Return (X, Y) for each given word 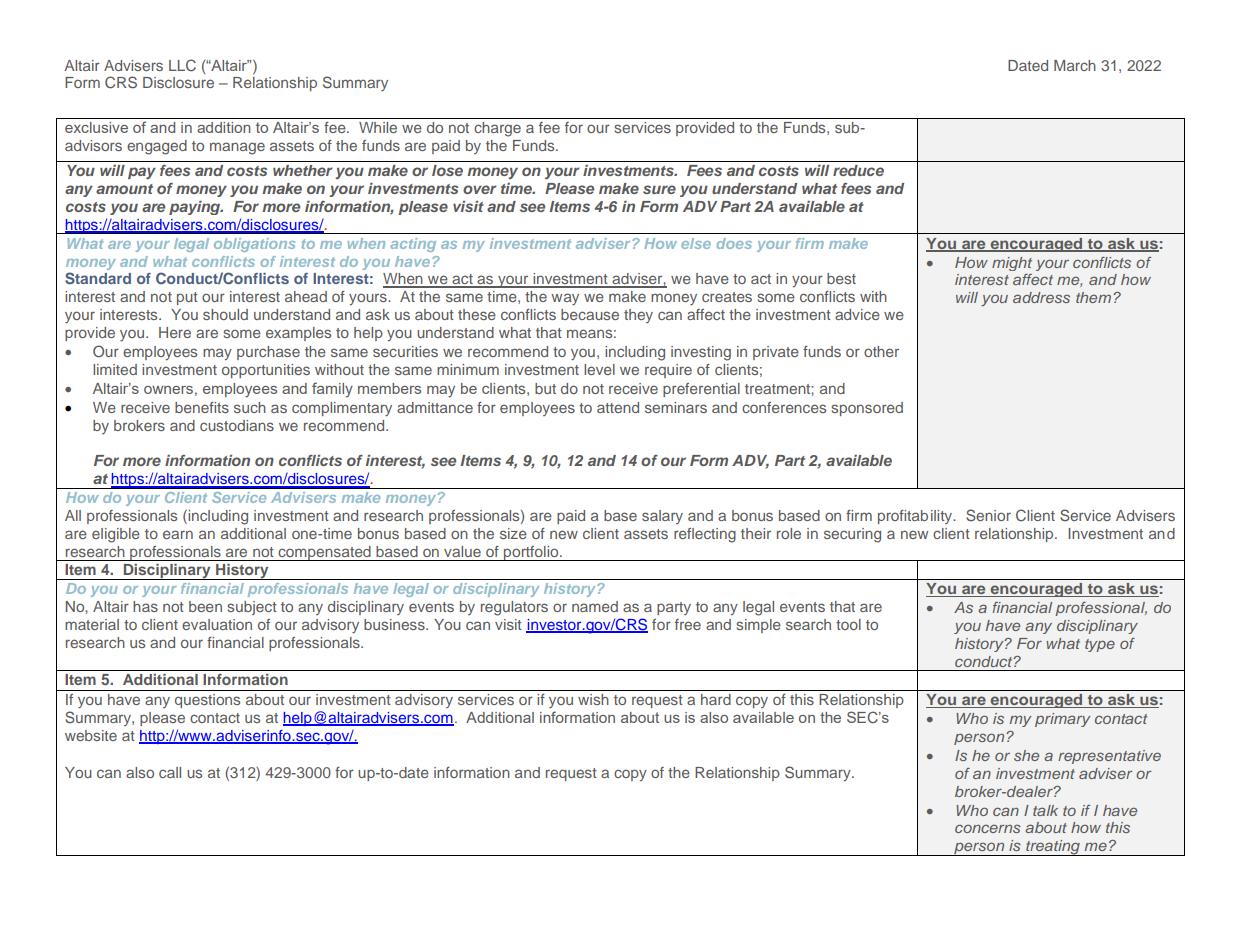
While (378, 127)
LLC (182, 65)
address (1041, 297)
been (205, 606)
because (590, 314)
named (595, 606)
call (170, 772)
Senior (988, 515)
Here (175, 332)
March (1075, 65)
